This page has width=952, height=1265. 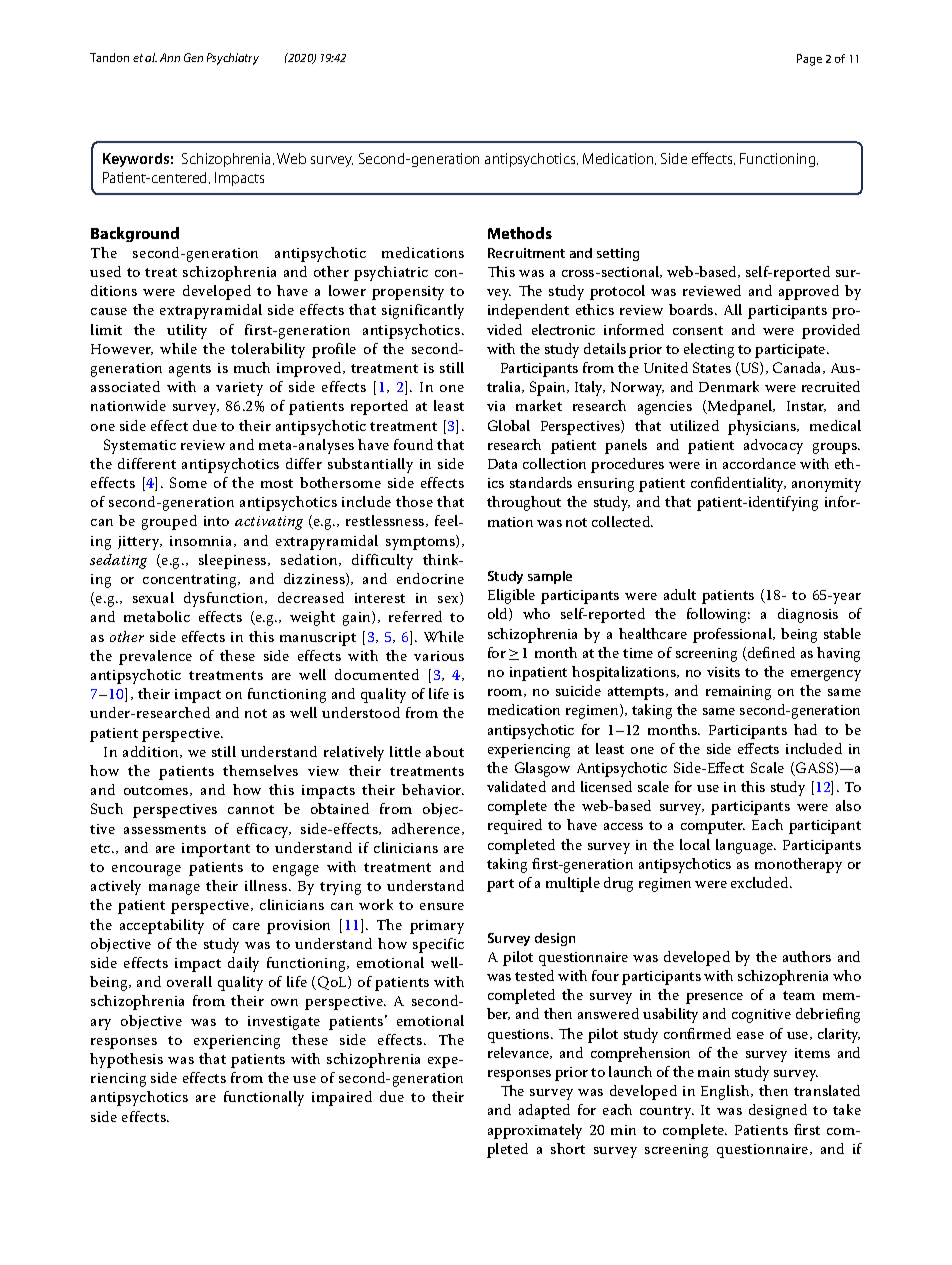 I want to click on Methods, so click(x=520, y=233).
